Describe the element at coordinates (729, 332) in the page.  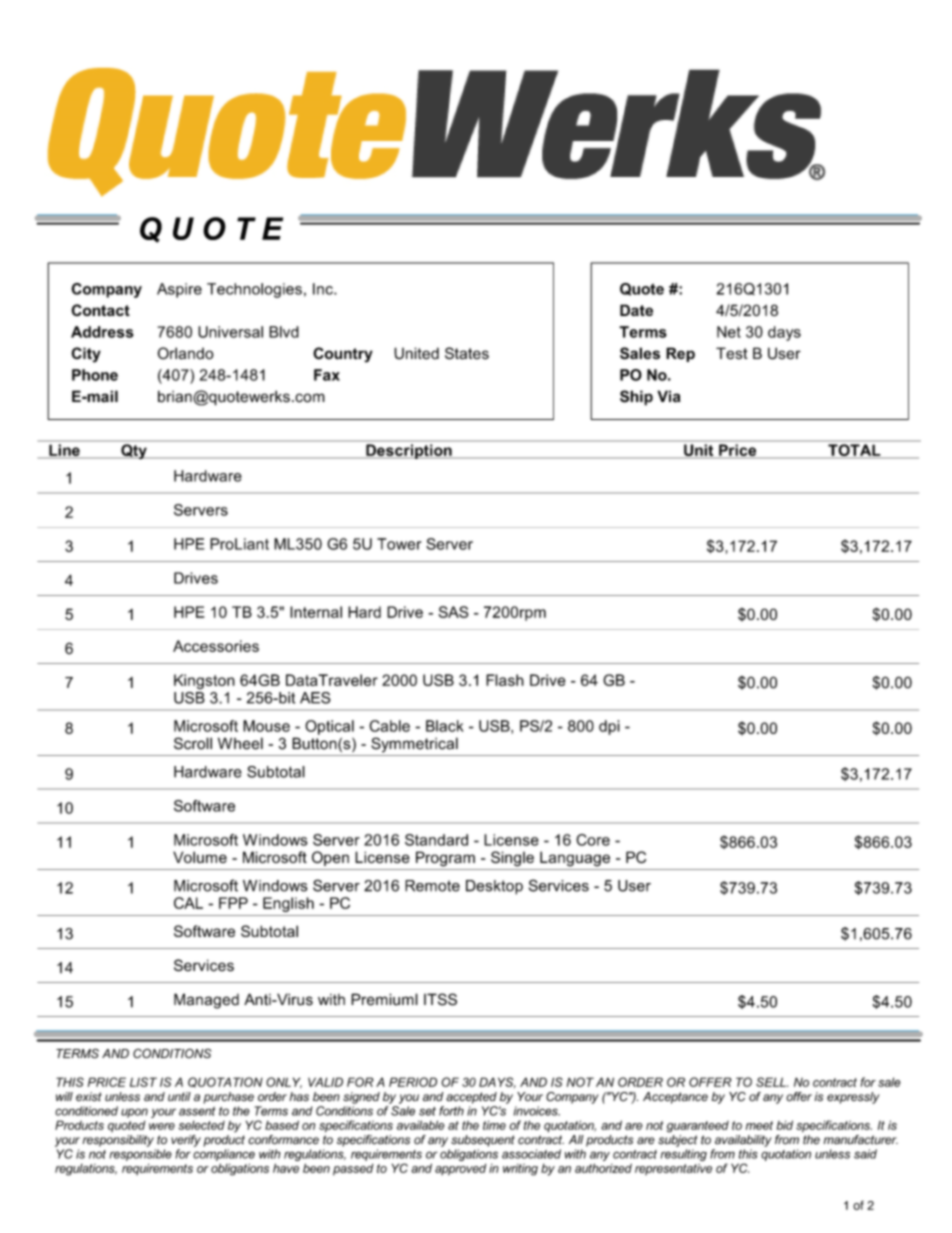
I see `Net` at that location.
